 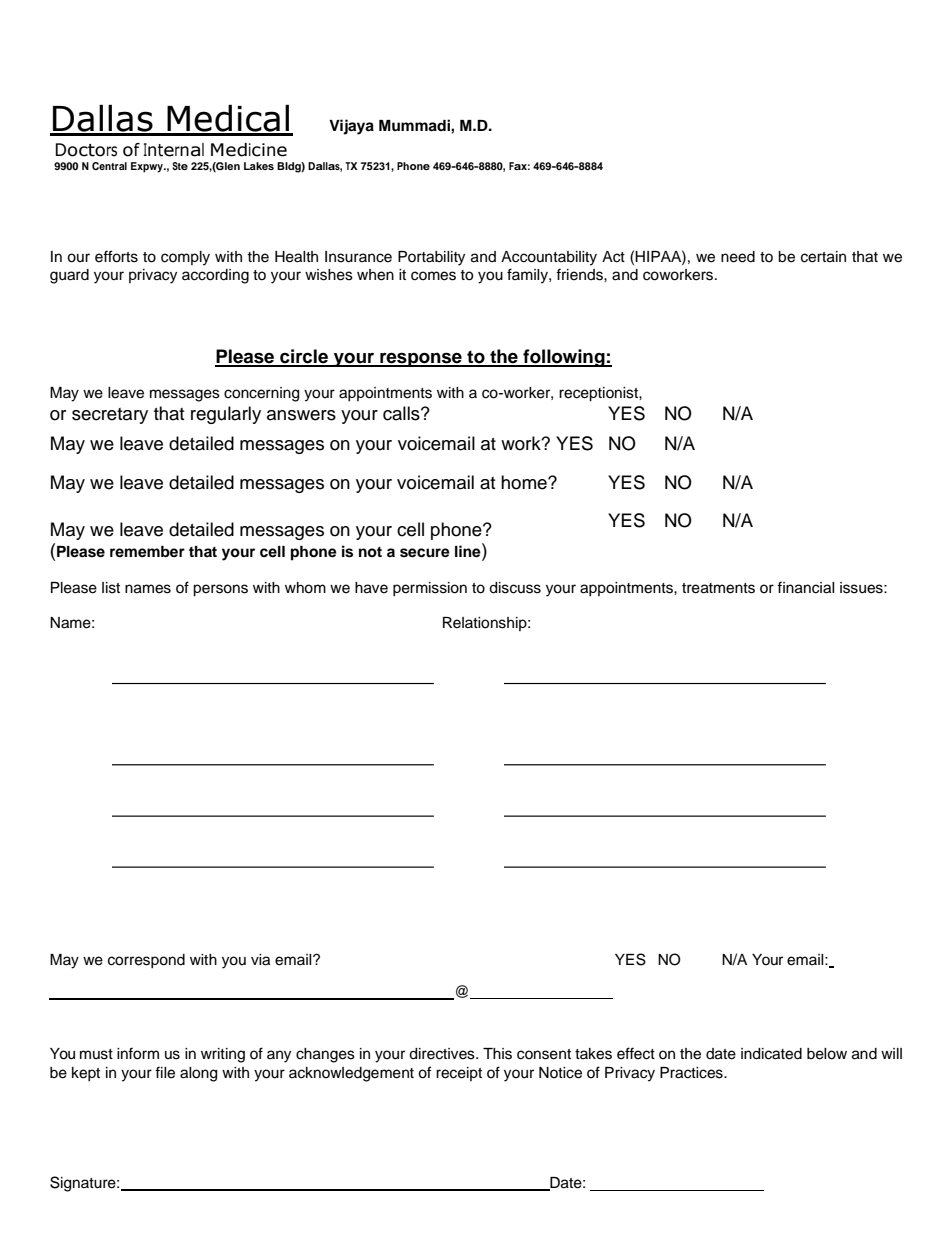 What do you see at coordinates (823, 257) in the screenshot?
I see `certain` at bounding box center [823, 257].
